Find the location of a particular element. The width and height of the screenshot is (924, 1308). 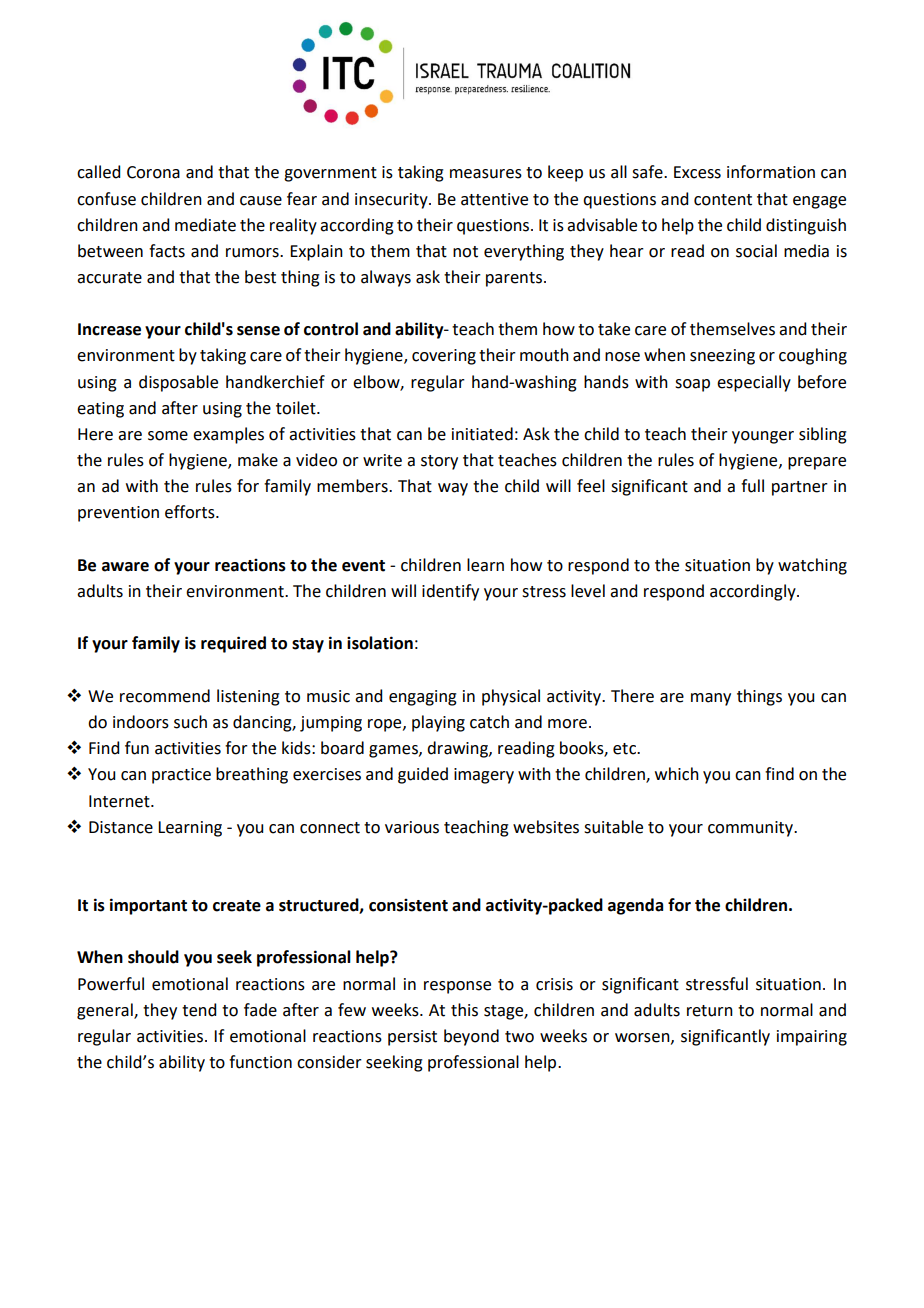

Corona is located at coordinates (153, 172).
